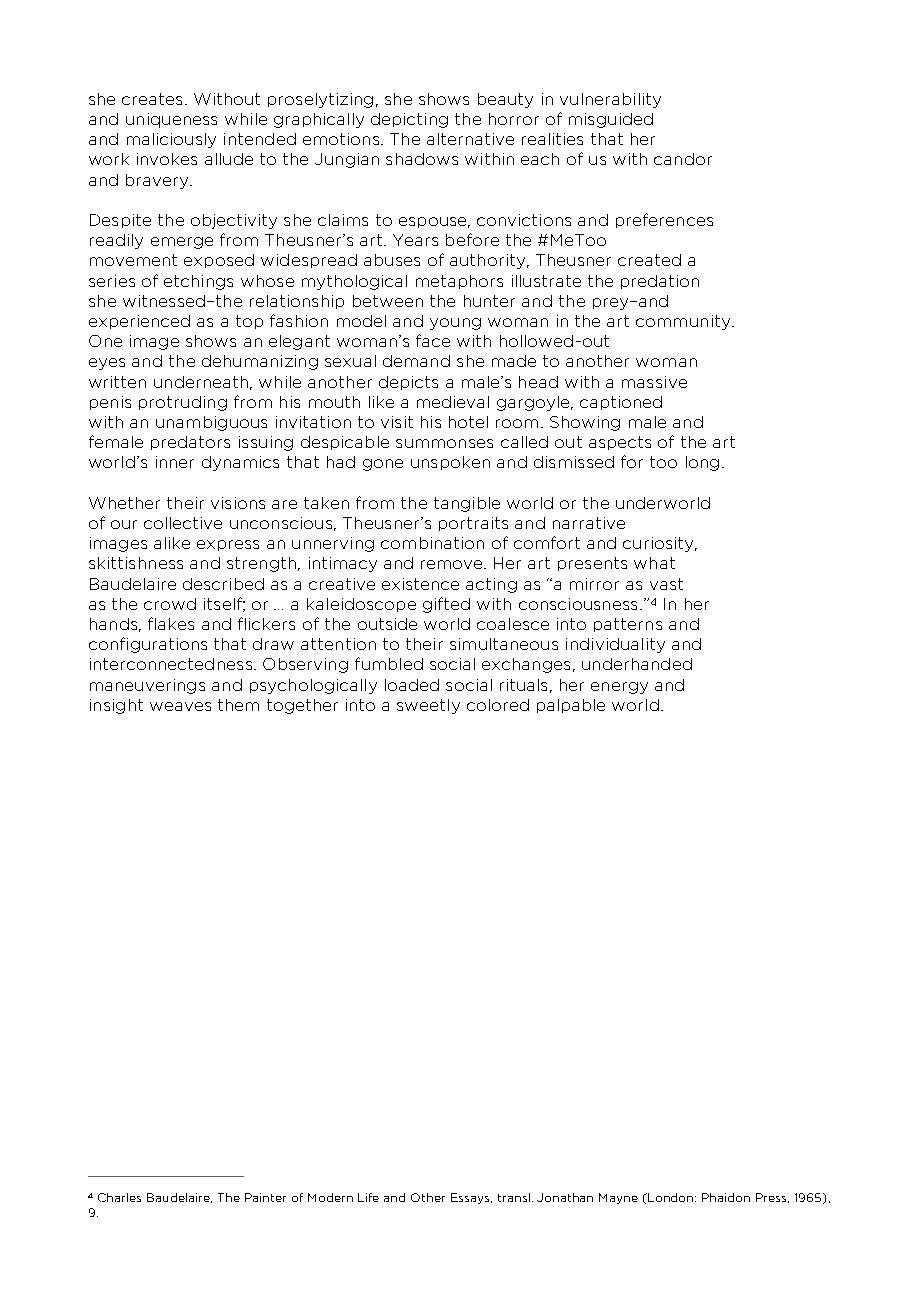 This screenshot has height=1308, width=924. What do you see at coordinates (428, 706) in the screenshot?
I see `sweetly` at bounding box center [428, 706].
